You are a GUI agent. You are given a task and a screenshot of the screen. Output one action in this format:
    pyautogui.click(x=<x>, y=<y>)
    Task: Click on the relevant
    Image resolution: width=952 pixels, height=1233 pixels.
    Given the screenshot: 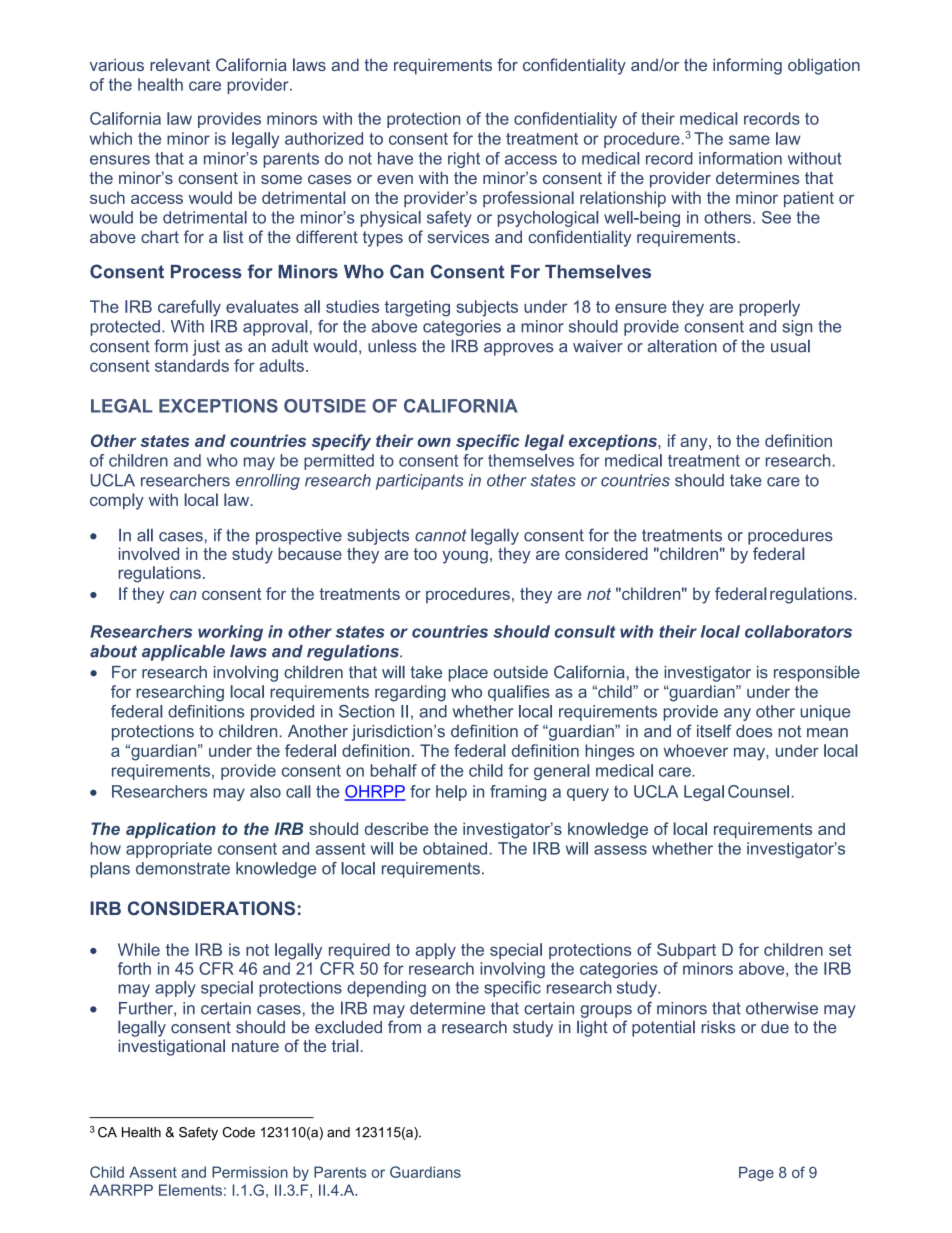 What is the action you would take?
    pyautogui.click(x=180, y=64)
